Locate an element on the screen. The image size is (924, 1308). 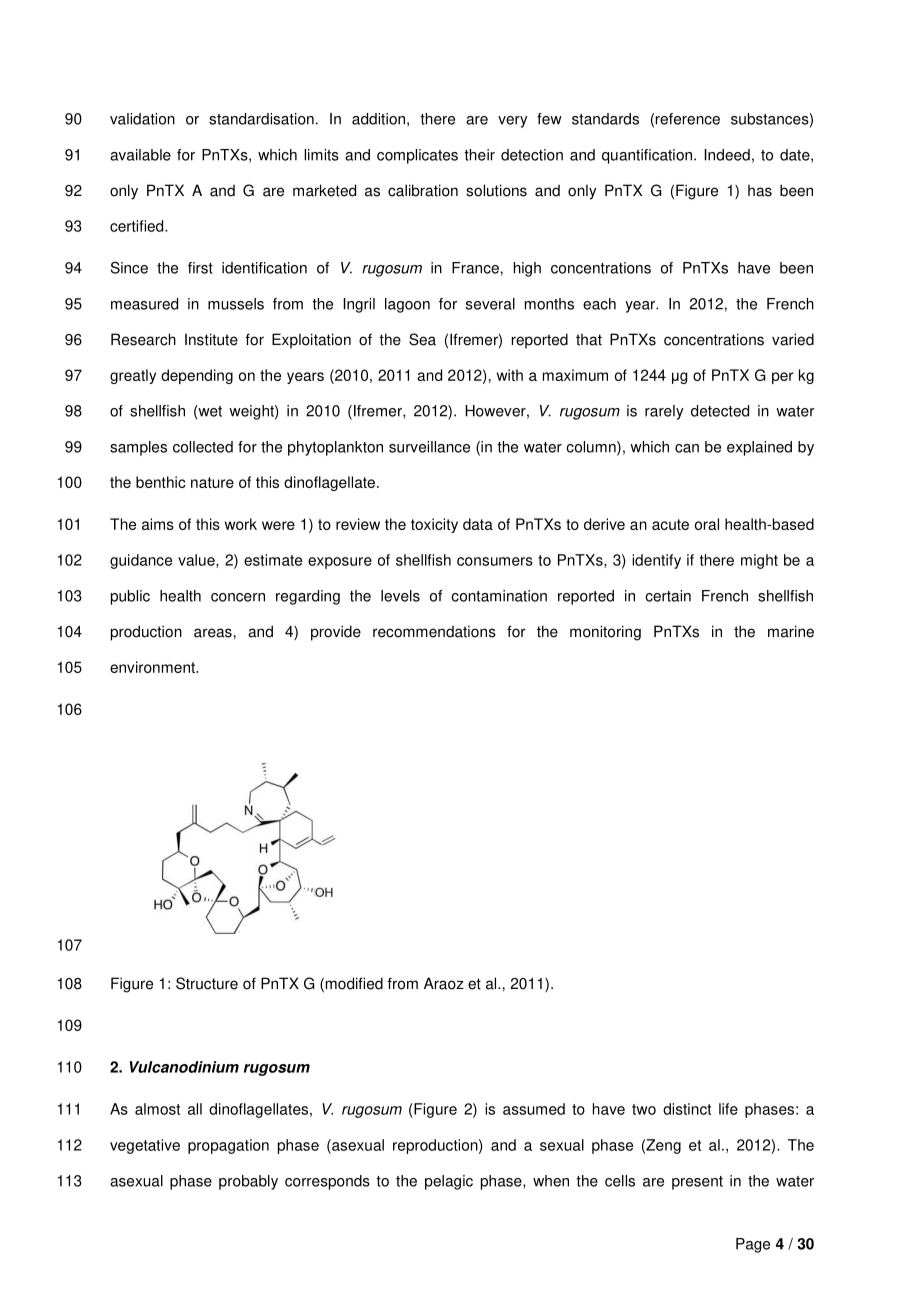
environment is located at coordinates (153, 667).
